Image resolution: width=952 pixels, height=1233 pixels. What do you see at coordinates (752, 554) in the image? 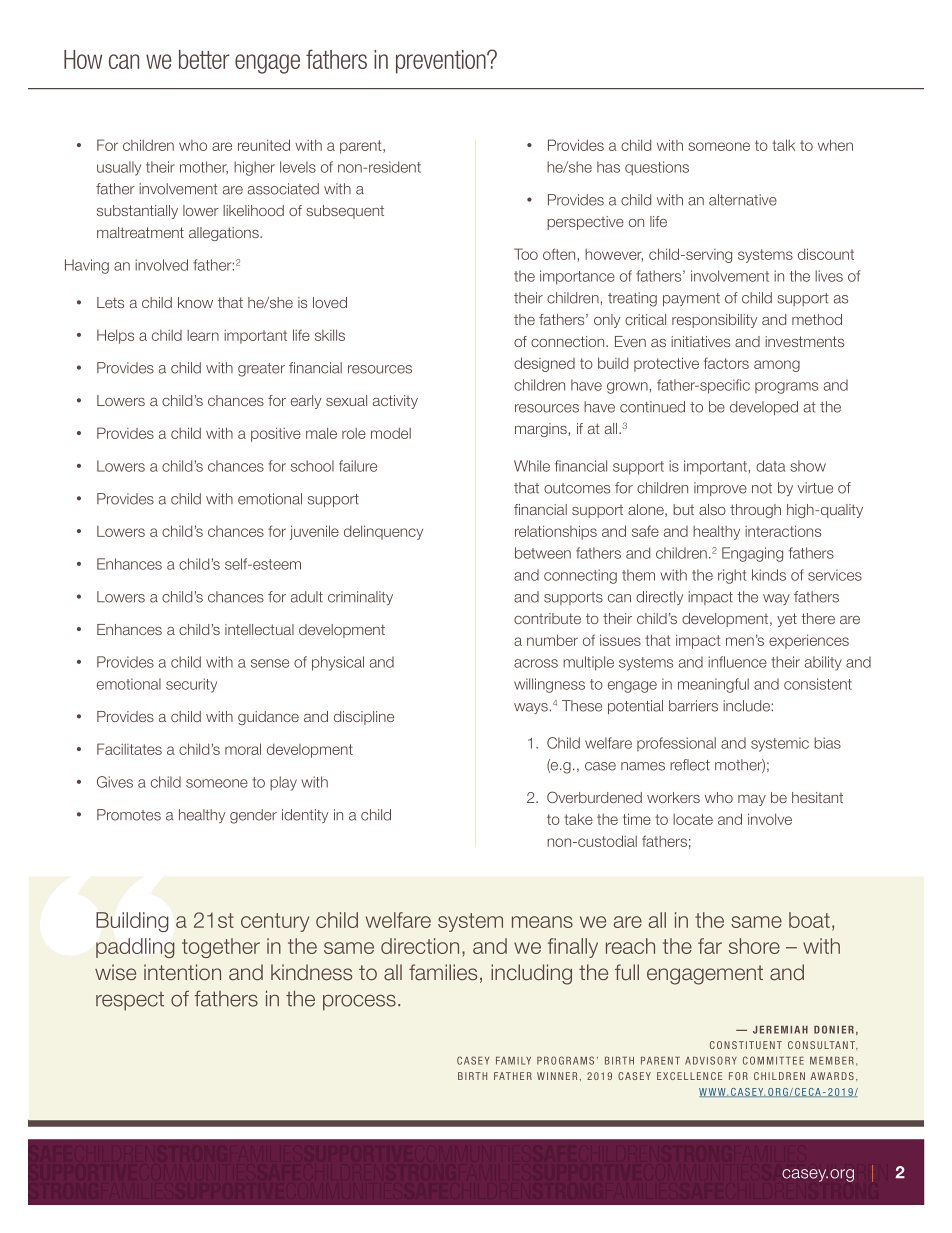
I see `Engaging` at bounding box center [752, 554].
